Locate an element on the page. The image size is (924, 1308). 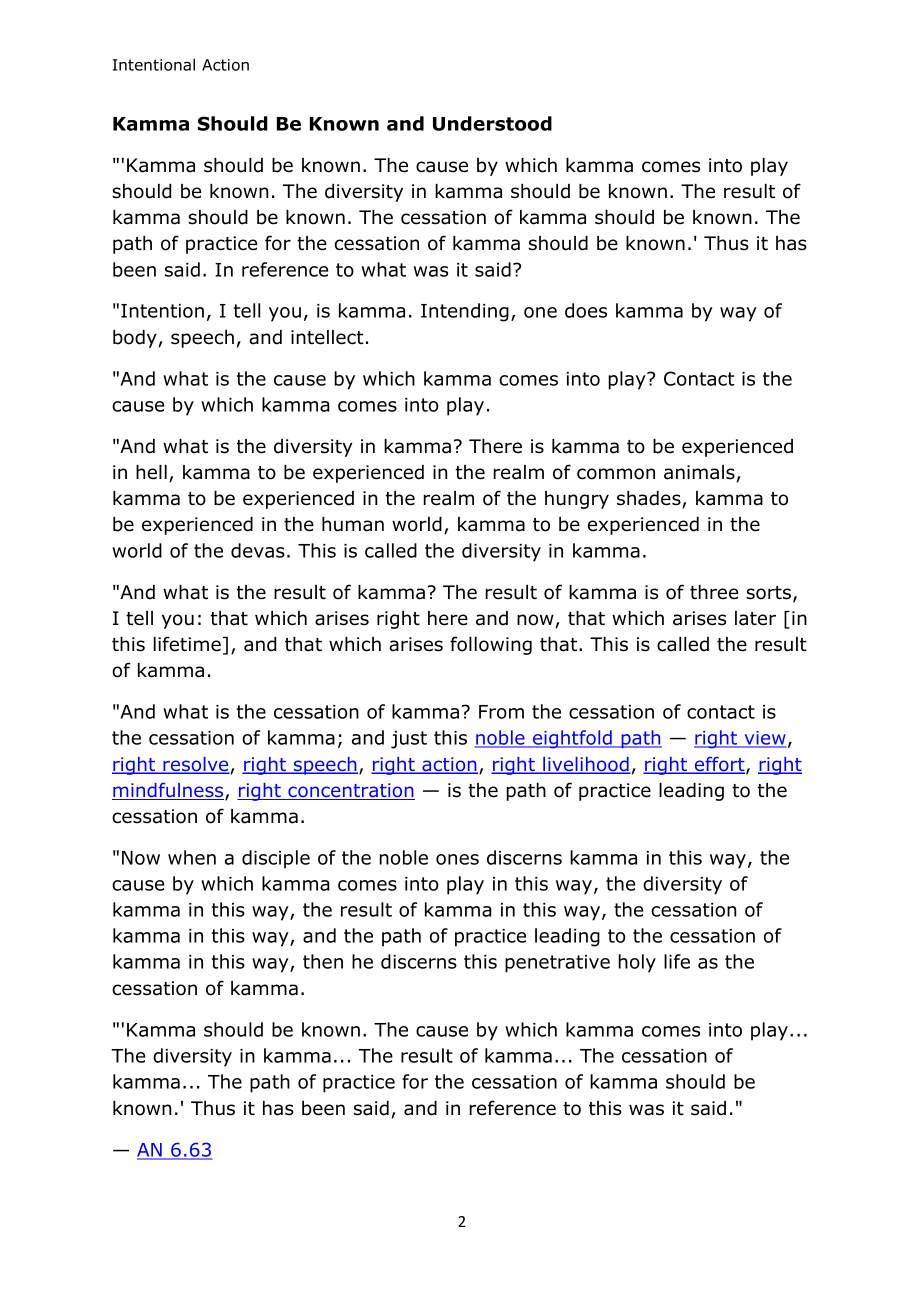
following is located at coordinates (491, 645).
